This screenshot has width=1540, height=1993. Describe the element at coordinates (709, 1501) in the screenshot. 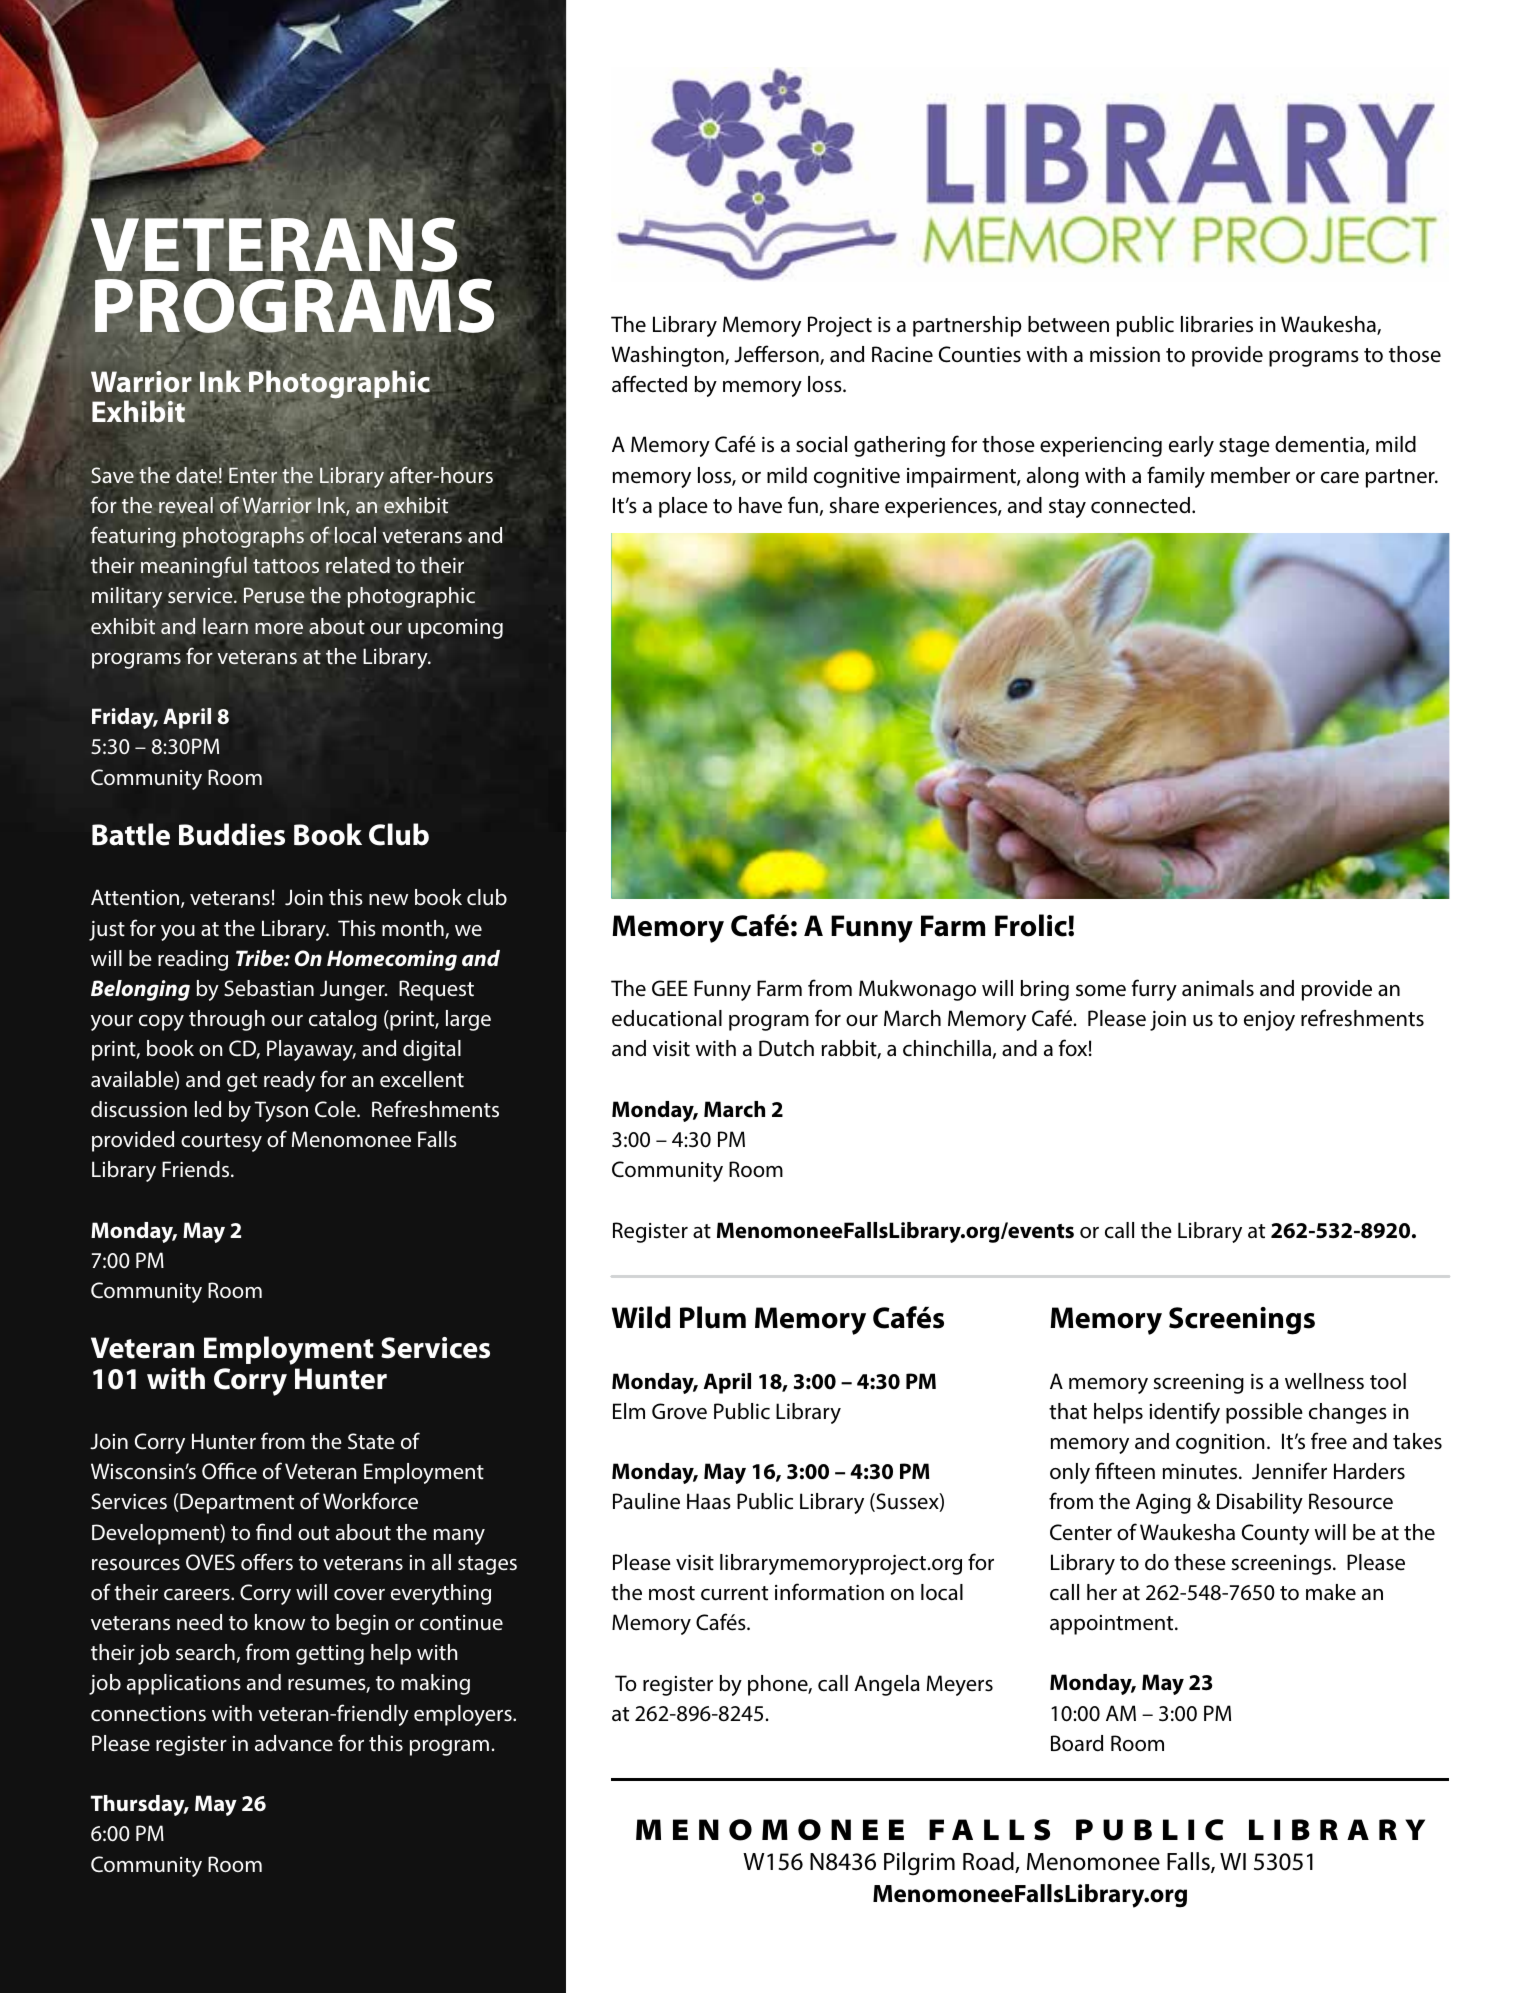

I see `Haas` at that location.
